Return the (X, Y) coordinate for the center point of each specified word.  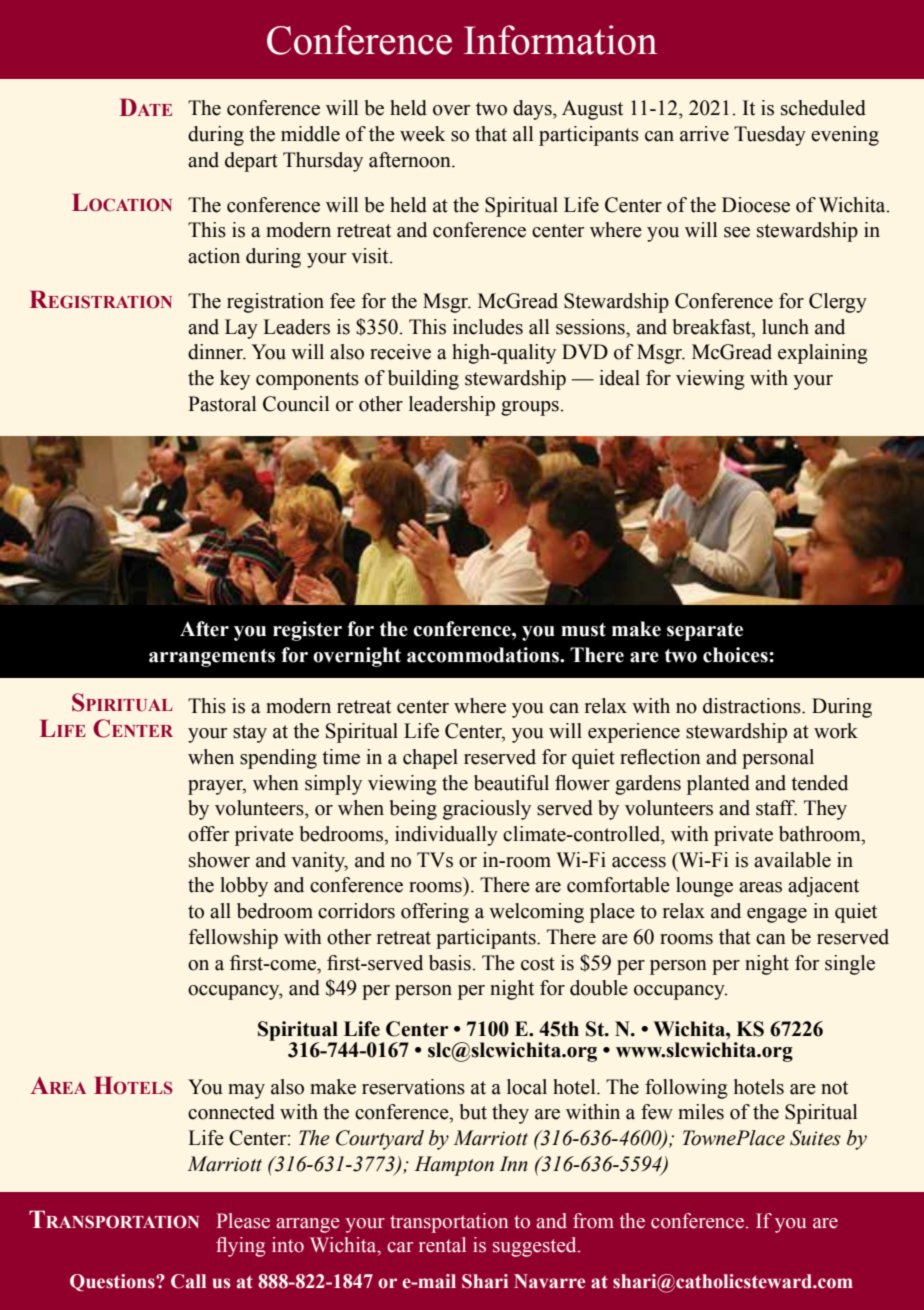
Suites (815, 1138)
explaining (823, 354)
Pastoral (222, 404)
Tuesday (770, 136)
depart (251, 162)
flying (240, 1247)
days (533, 110)
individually (446, 836)
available (792, 860)
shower (219, 860)
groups (530, 408)
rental (442, 1245)
